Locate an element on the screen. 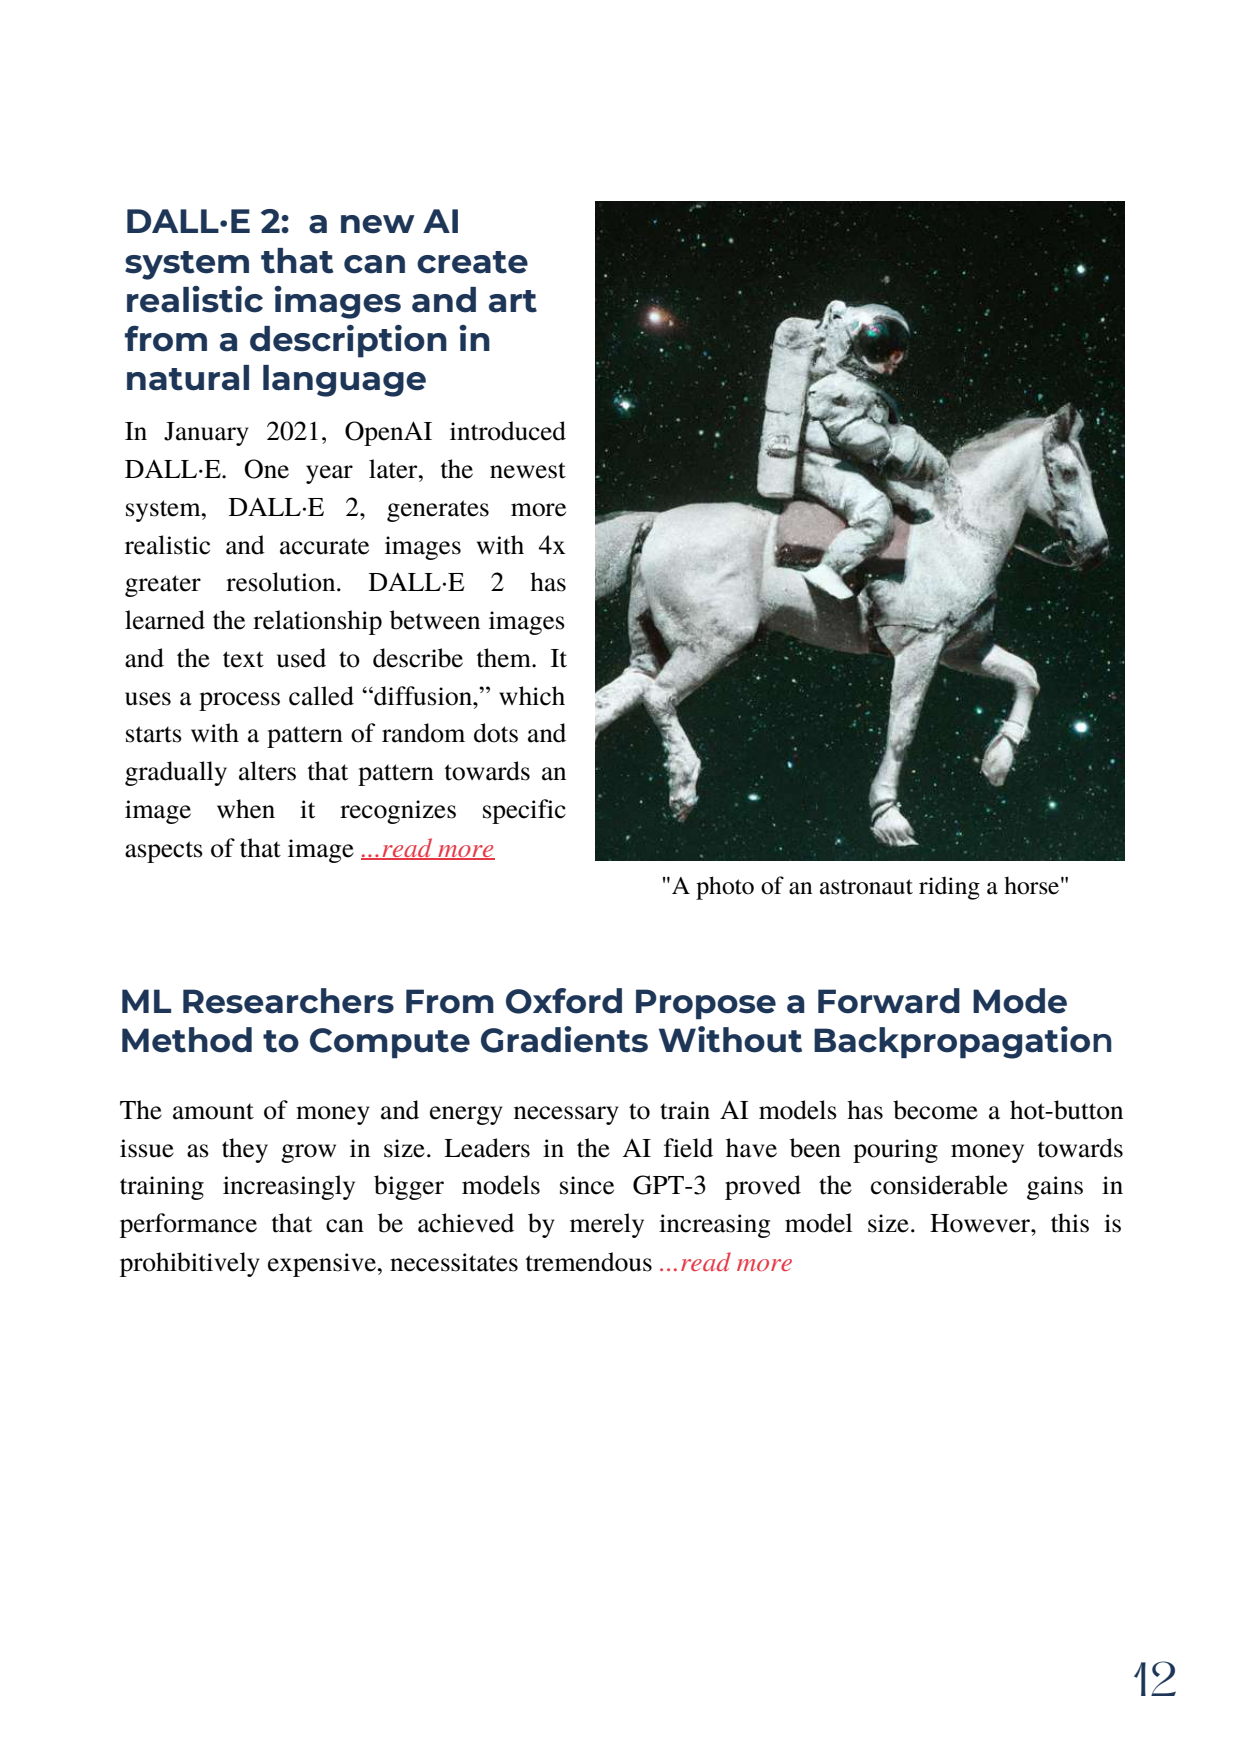  description is located at coordinates (348, 341).
